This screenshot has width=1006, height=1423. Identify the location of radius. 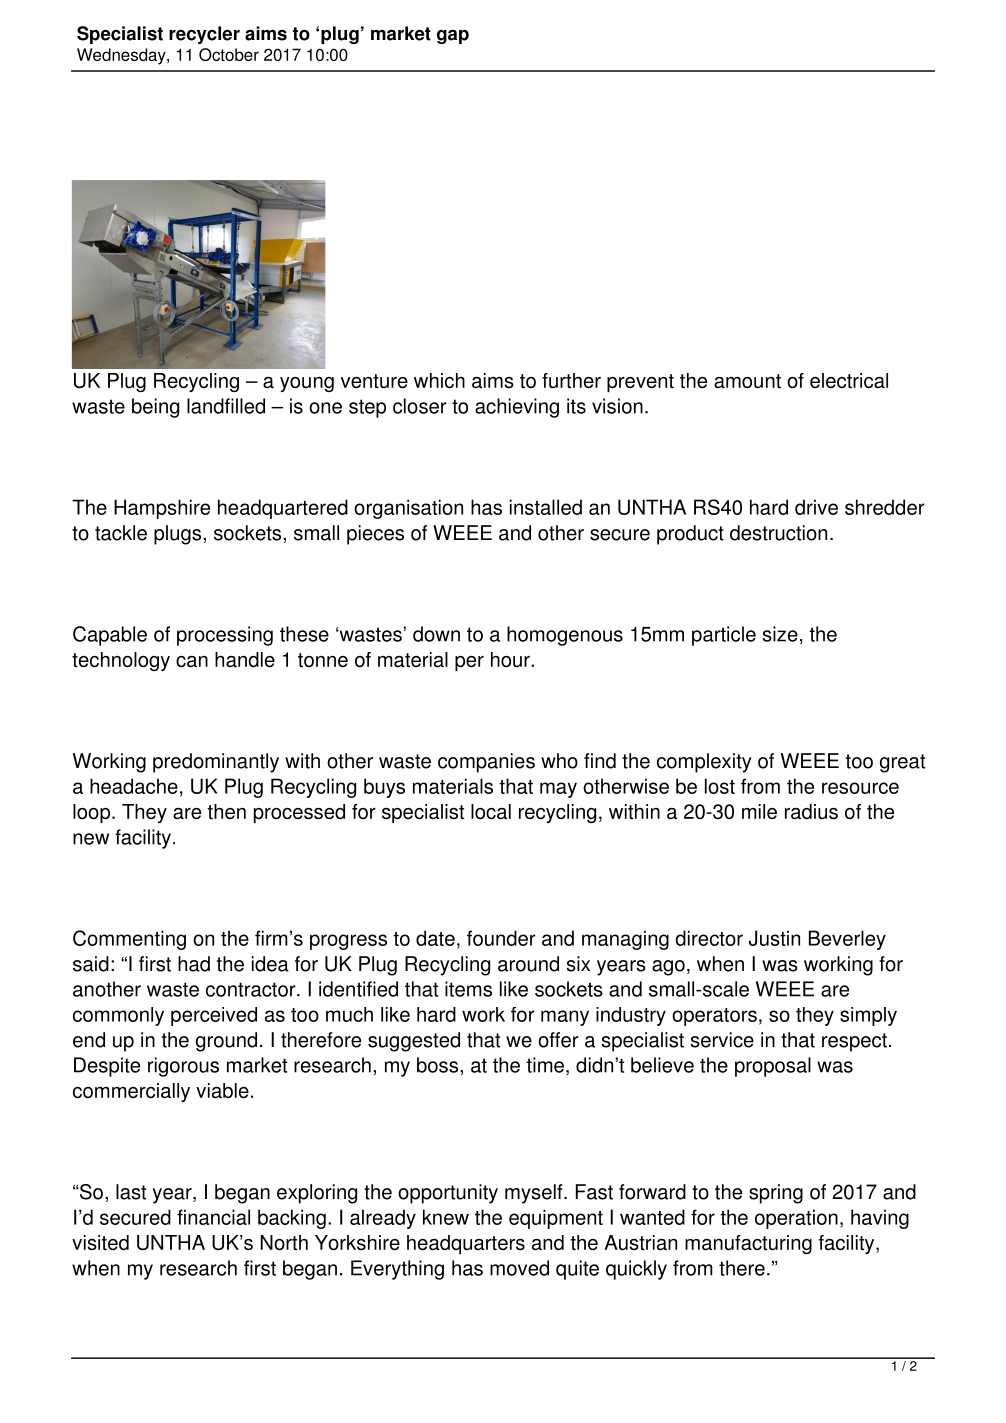
(811, 812).
